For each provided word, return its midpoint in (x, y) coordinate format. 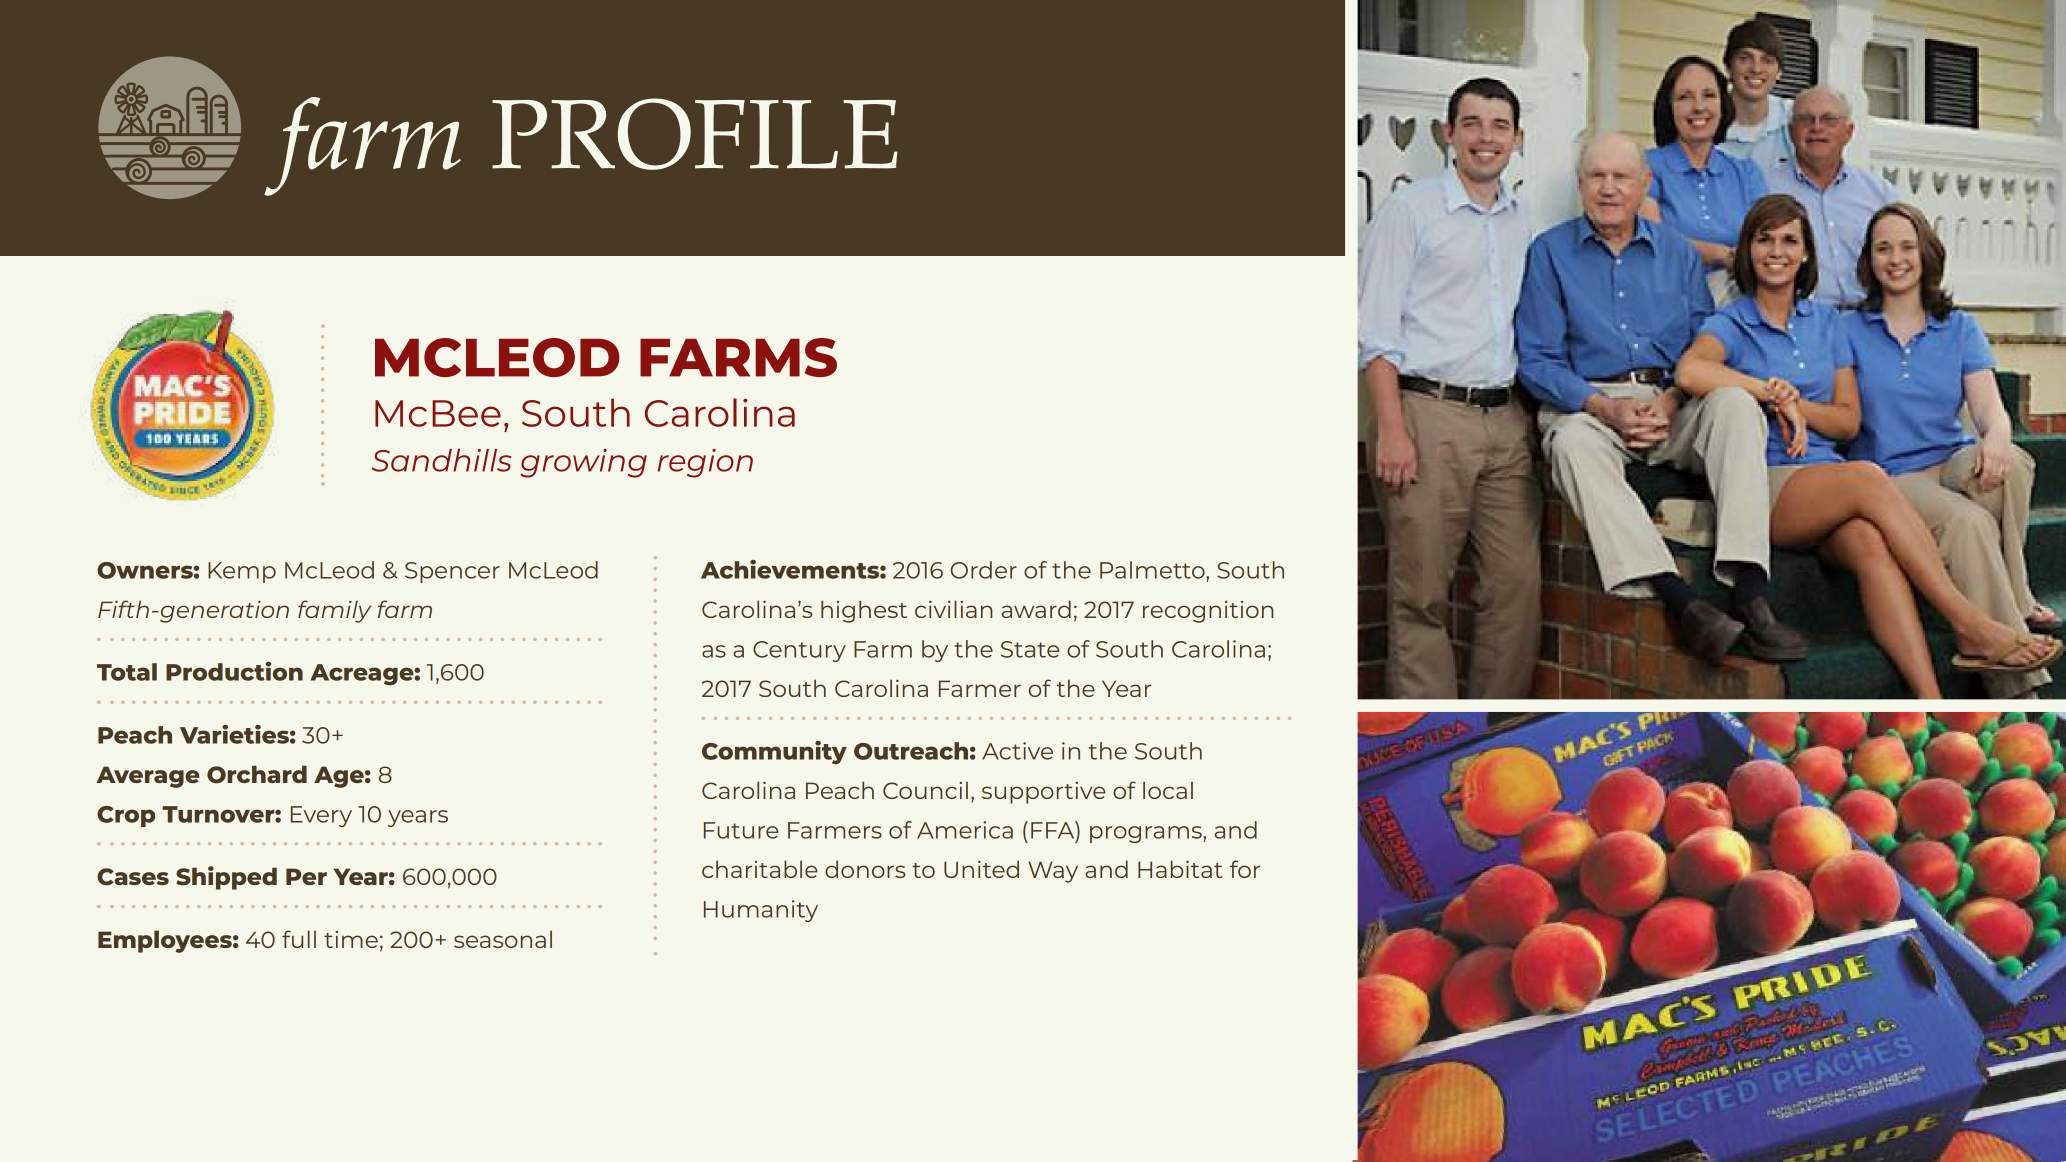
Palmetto (1153, 570)
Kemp (242, 572)
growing (584, 463)
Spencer (452, 572)
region (705, 463)
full (299, 939)
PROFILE (695, 134)
